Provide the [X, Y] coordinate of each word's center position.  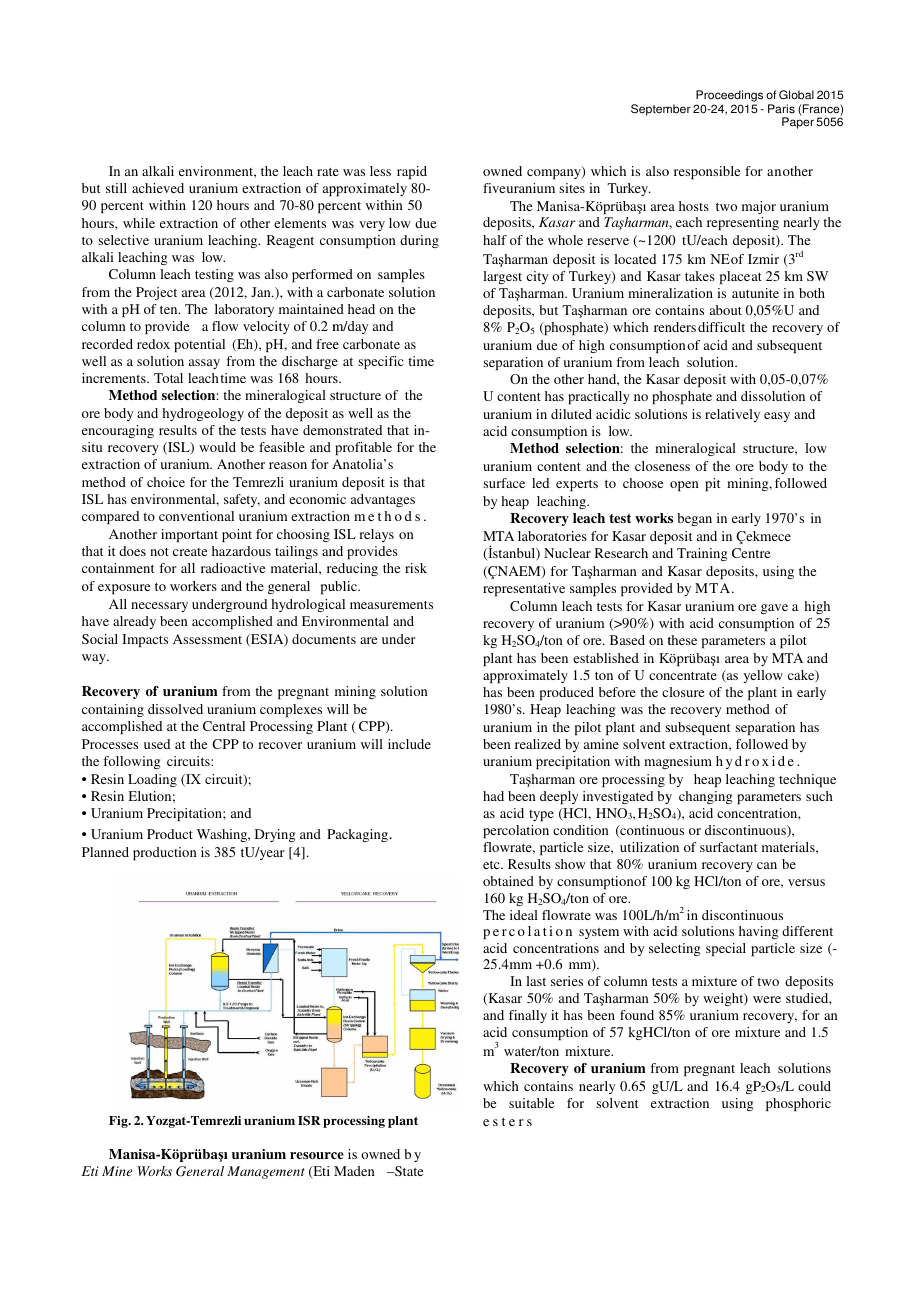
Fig [119, 1122]
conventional [196, 516]
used [157, 744]
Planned [105, 852]
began [694, 519]
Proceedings [729, 96]
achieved [158, 188]
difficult [721, 327]
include [409, 744]
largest [502, 277]
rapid [412, 172]
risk [416, 568]
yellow [763, 676]
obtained [508, 881]
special [726, 949]
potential [199, 345]
